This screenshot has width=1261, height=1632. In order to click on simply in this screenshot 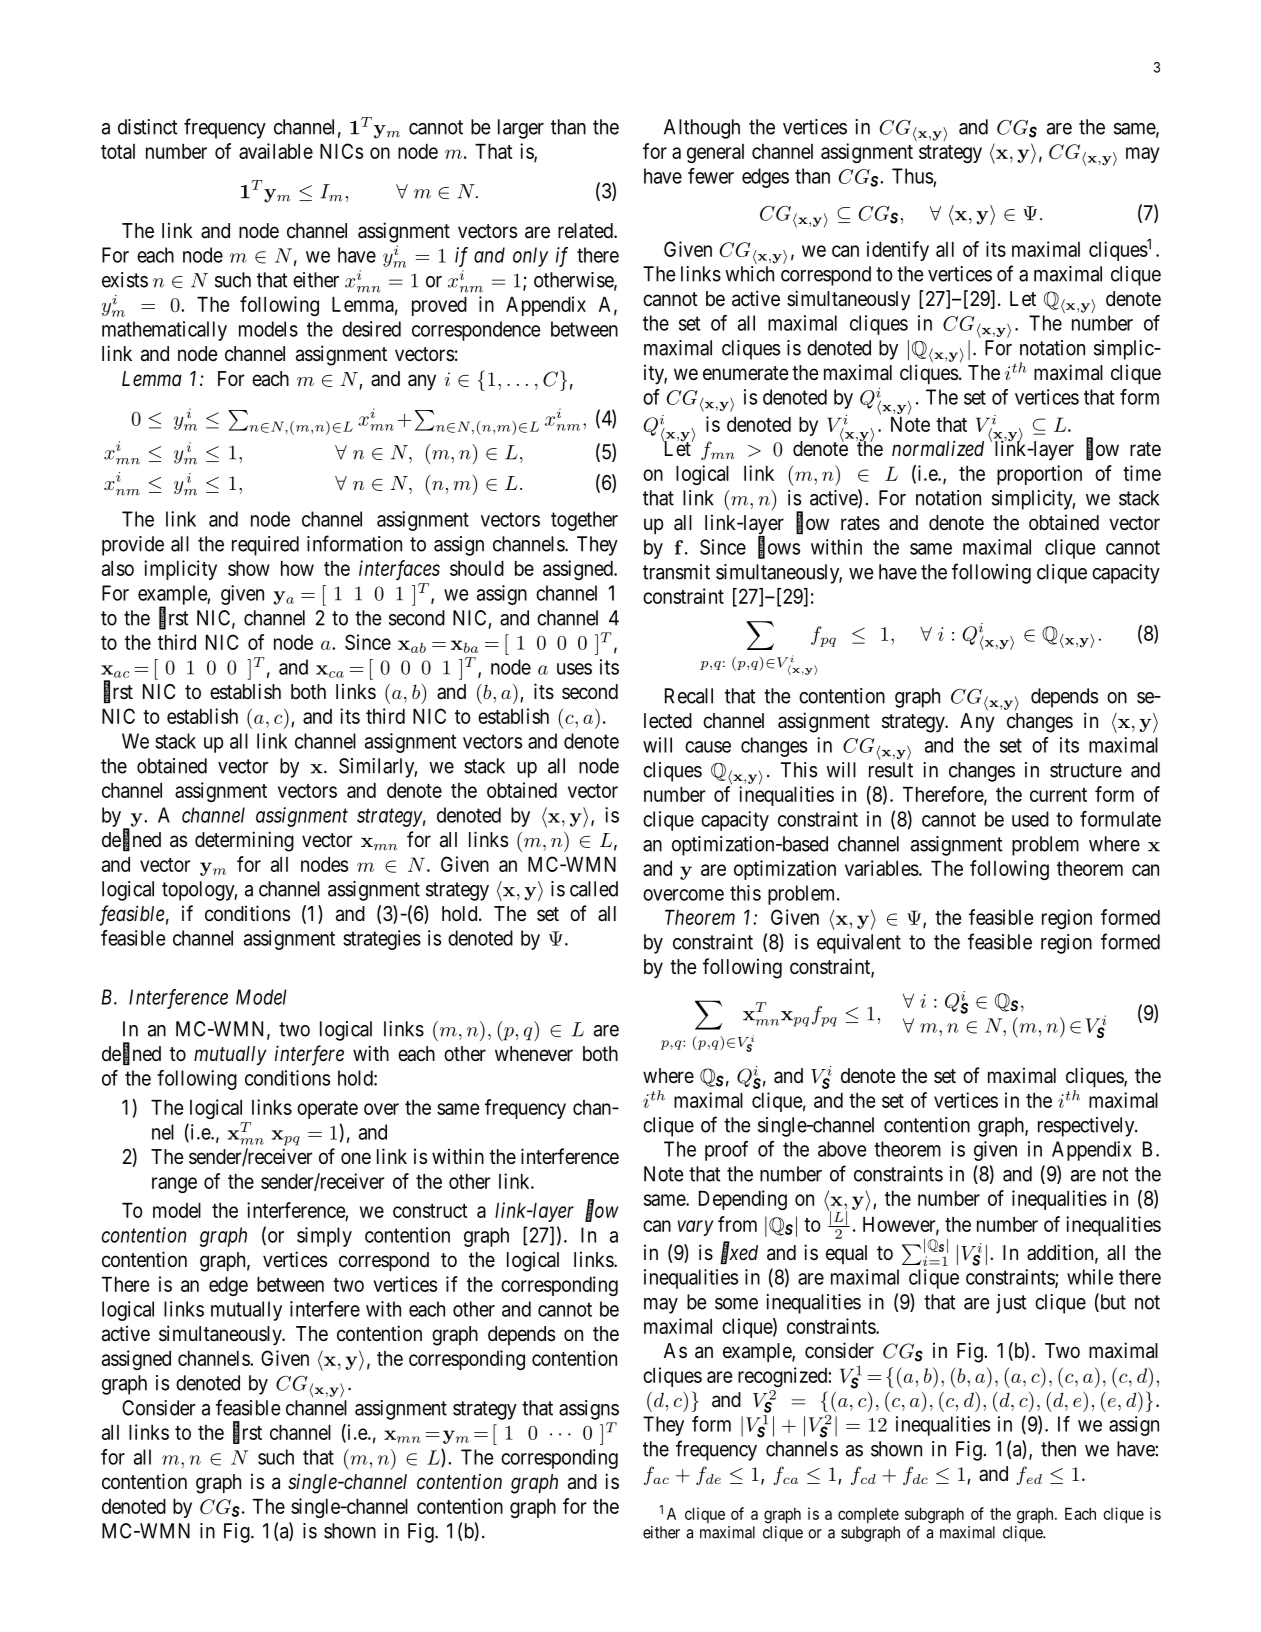, I will do `click(324, 1237)`.
